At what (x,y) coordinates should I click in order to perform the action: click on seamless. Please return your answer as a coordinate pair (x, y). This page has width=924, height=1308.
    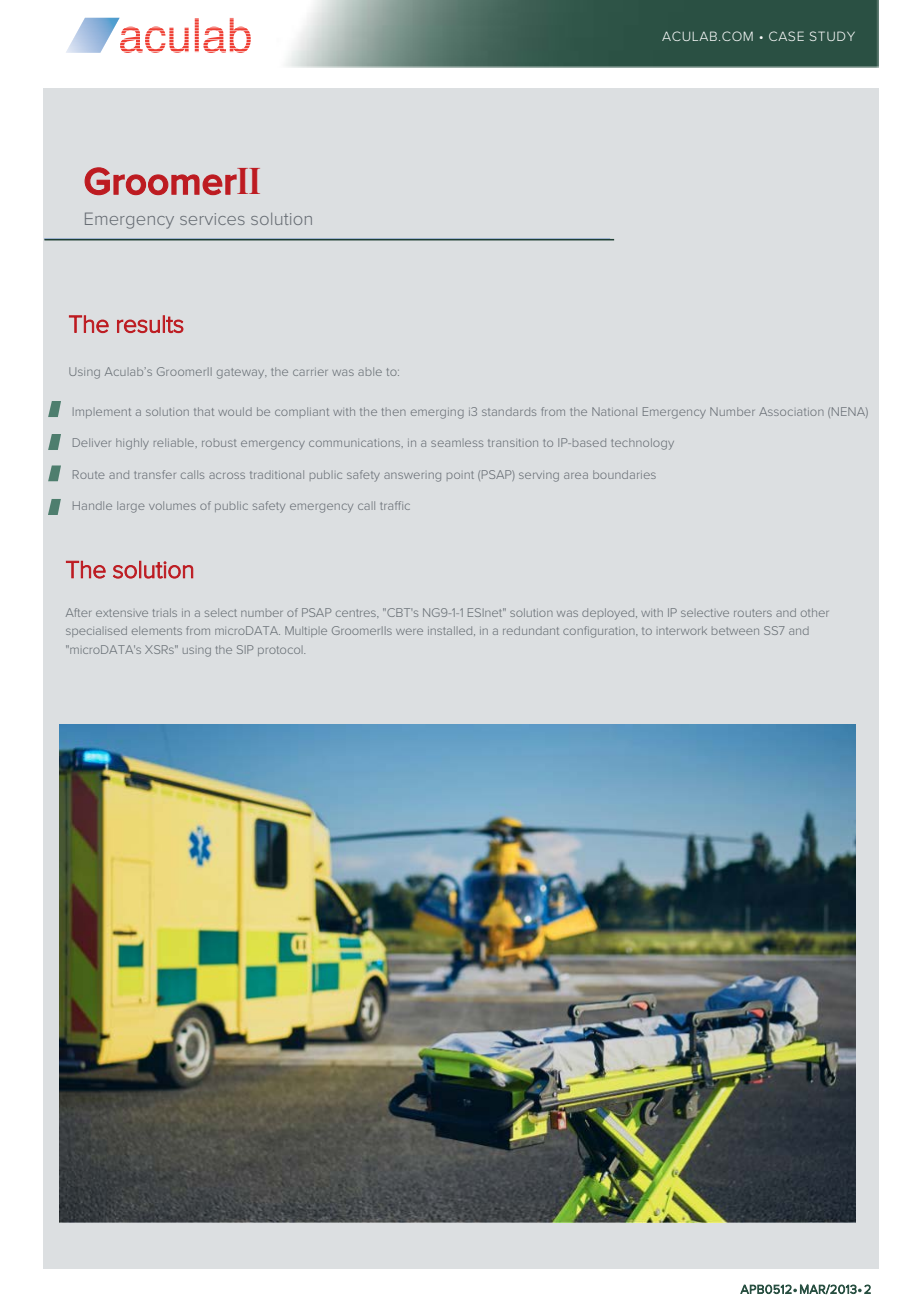
    Looking at the image, I should click on (457, 443).
